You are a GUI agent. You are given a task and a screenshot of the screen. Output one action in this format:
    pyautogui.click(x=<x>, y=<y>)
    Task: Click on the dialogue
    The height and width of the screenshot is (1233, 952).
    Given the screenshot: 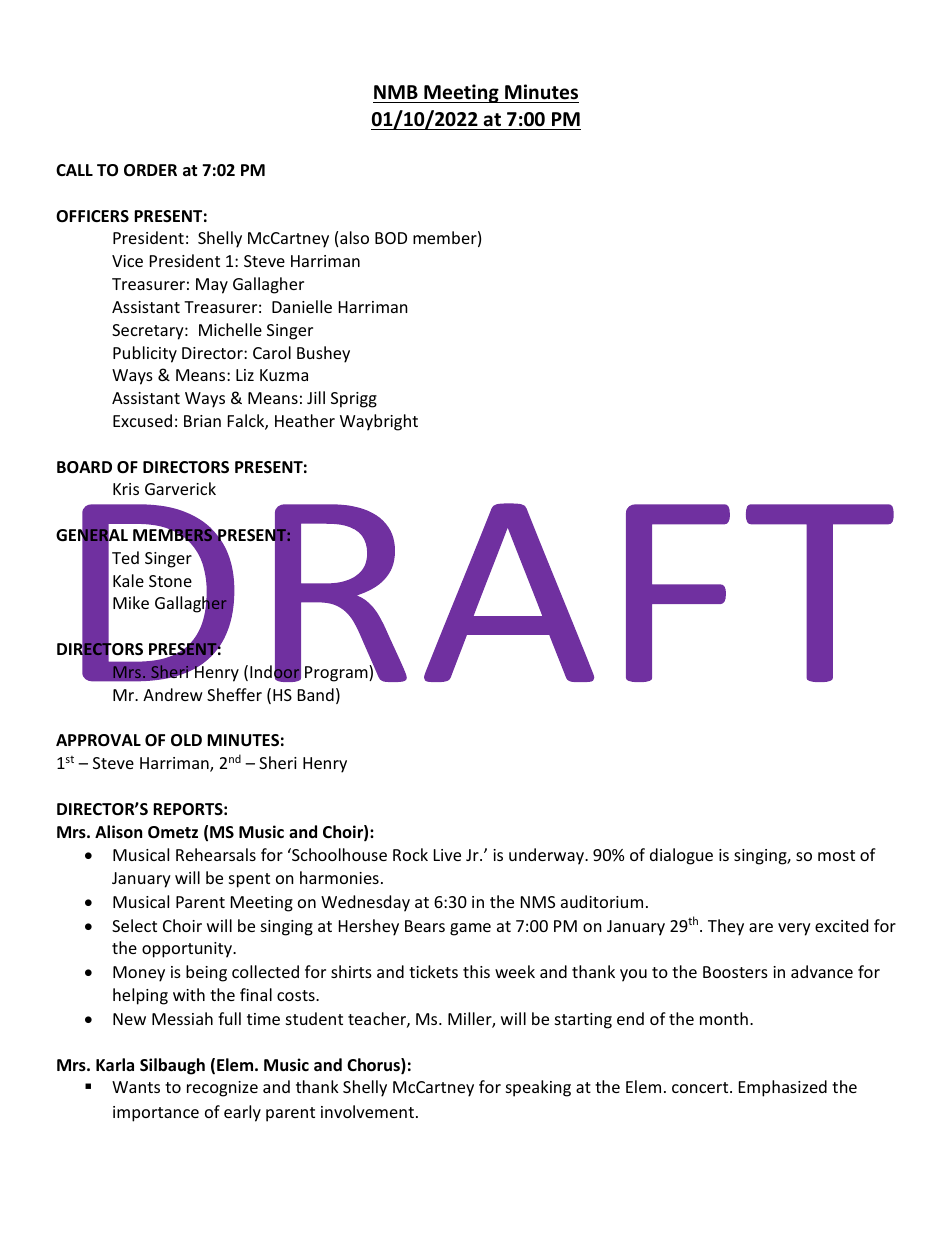 What is the action you would take?
    pyautogui.click(x=681, y=856)
